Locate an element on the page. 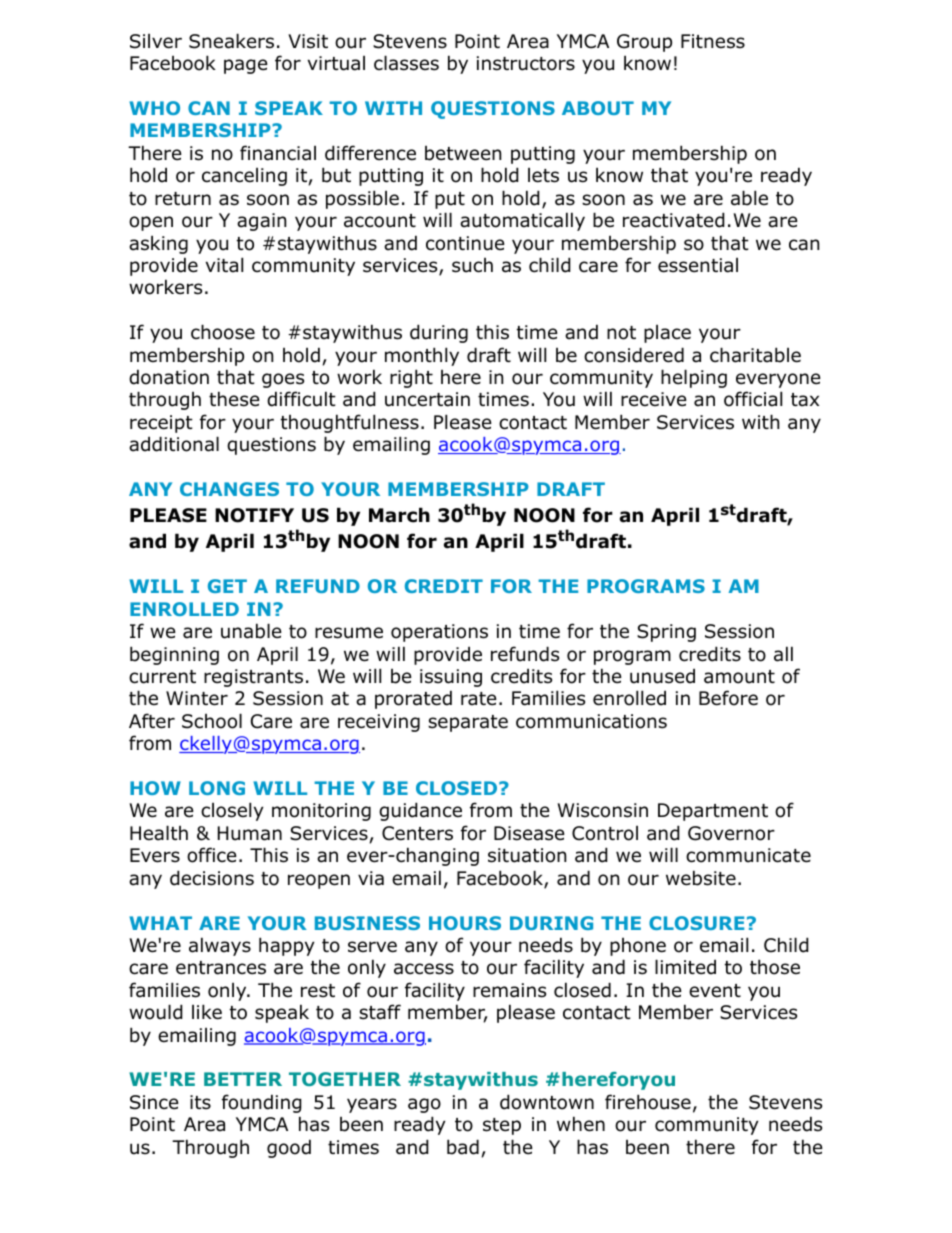 The height and width of the image is (1233, 952). firehouse is located at coordinates (648, 1102).
